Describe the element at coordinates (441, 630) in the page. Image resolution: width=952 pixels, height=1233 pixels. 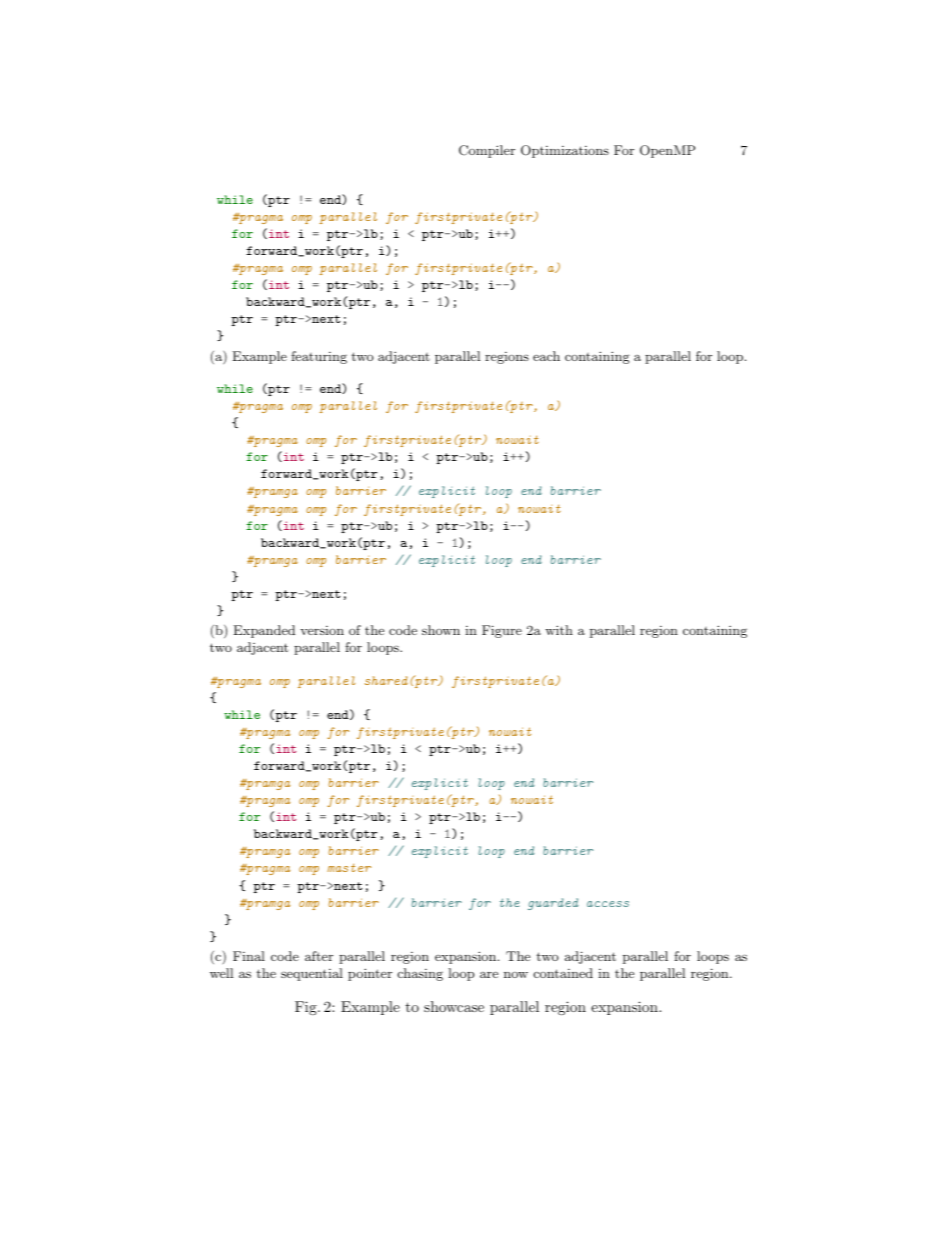
I see `shown` at that location.
